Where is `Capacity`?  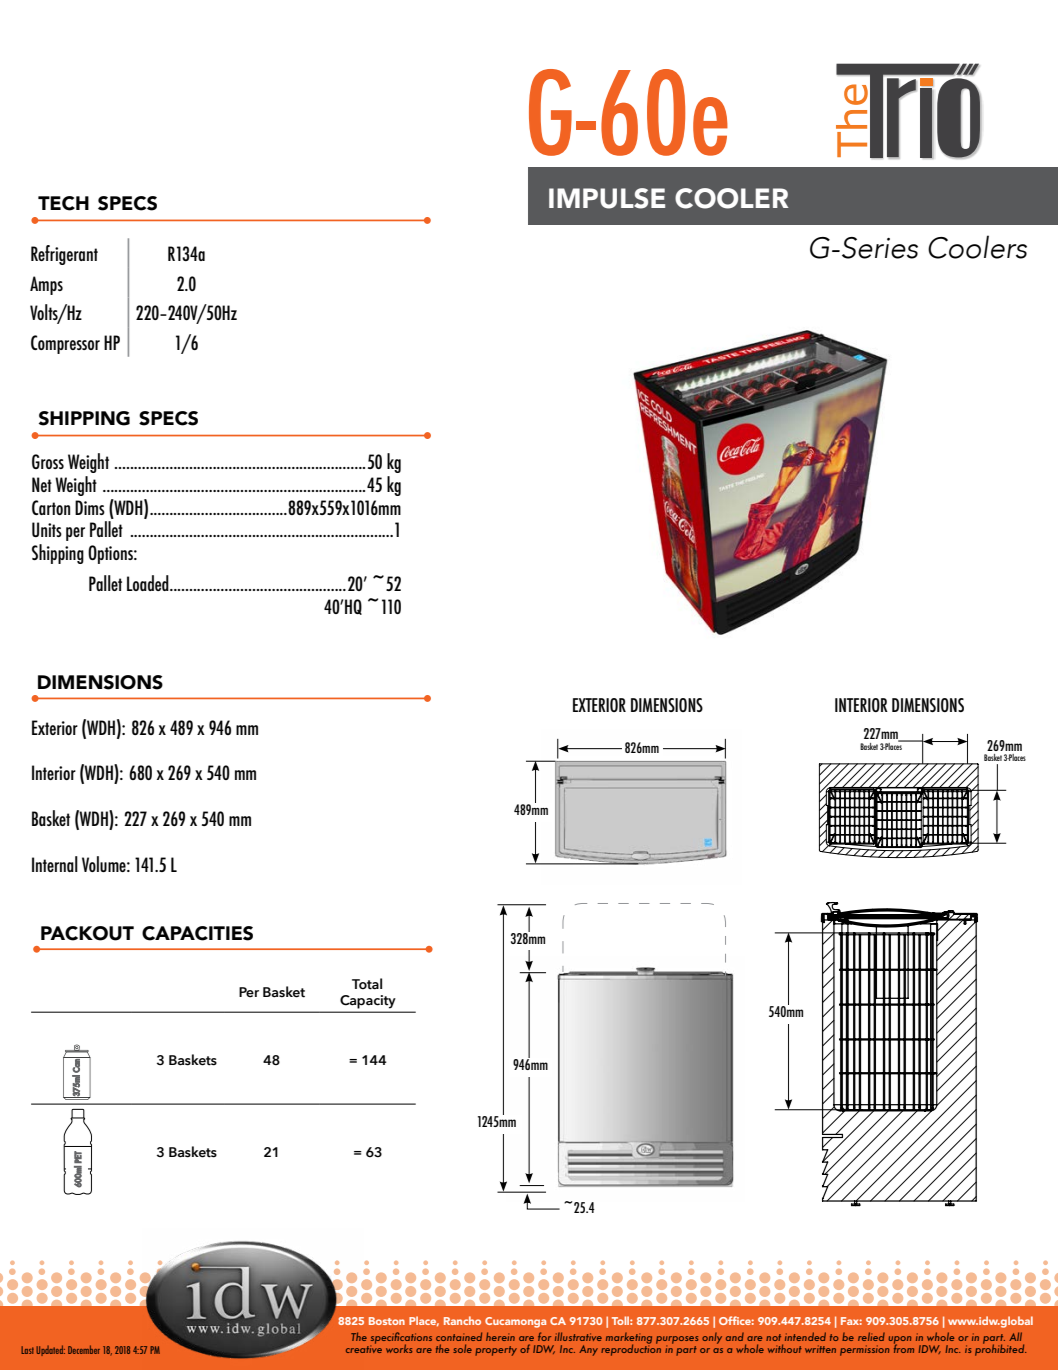 Capacity is located at coordinates (367, 1002).
